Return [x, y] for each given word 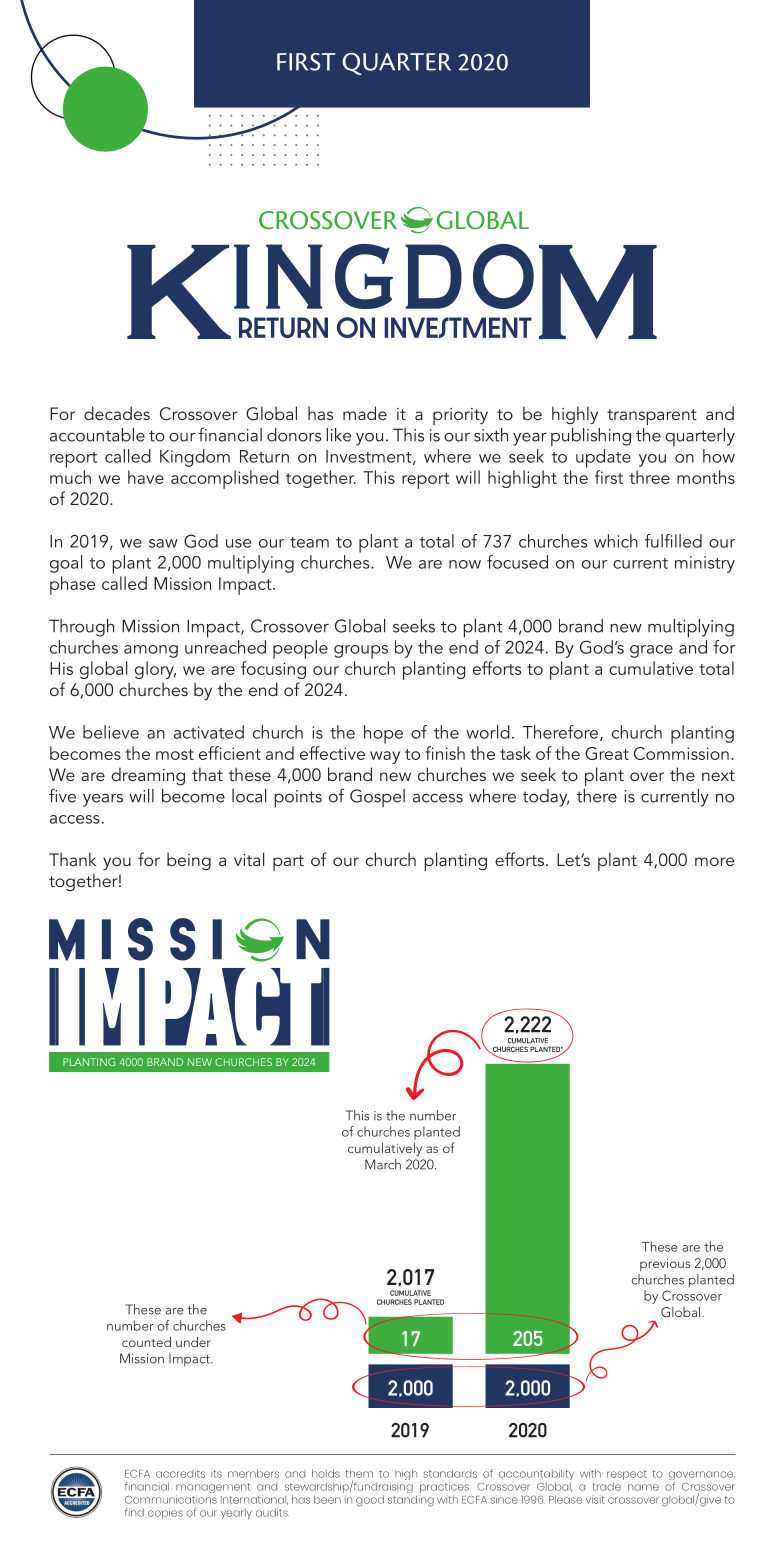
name [643, 1487]
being [189, 861]
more [714, 861]
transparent [652, 417]
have [146, 477]
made [365, 413]
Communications [171, 1499]
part [288, 863]
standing [411, 1501]
